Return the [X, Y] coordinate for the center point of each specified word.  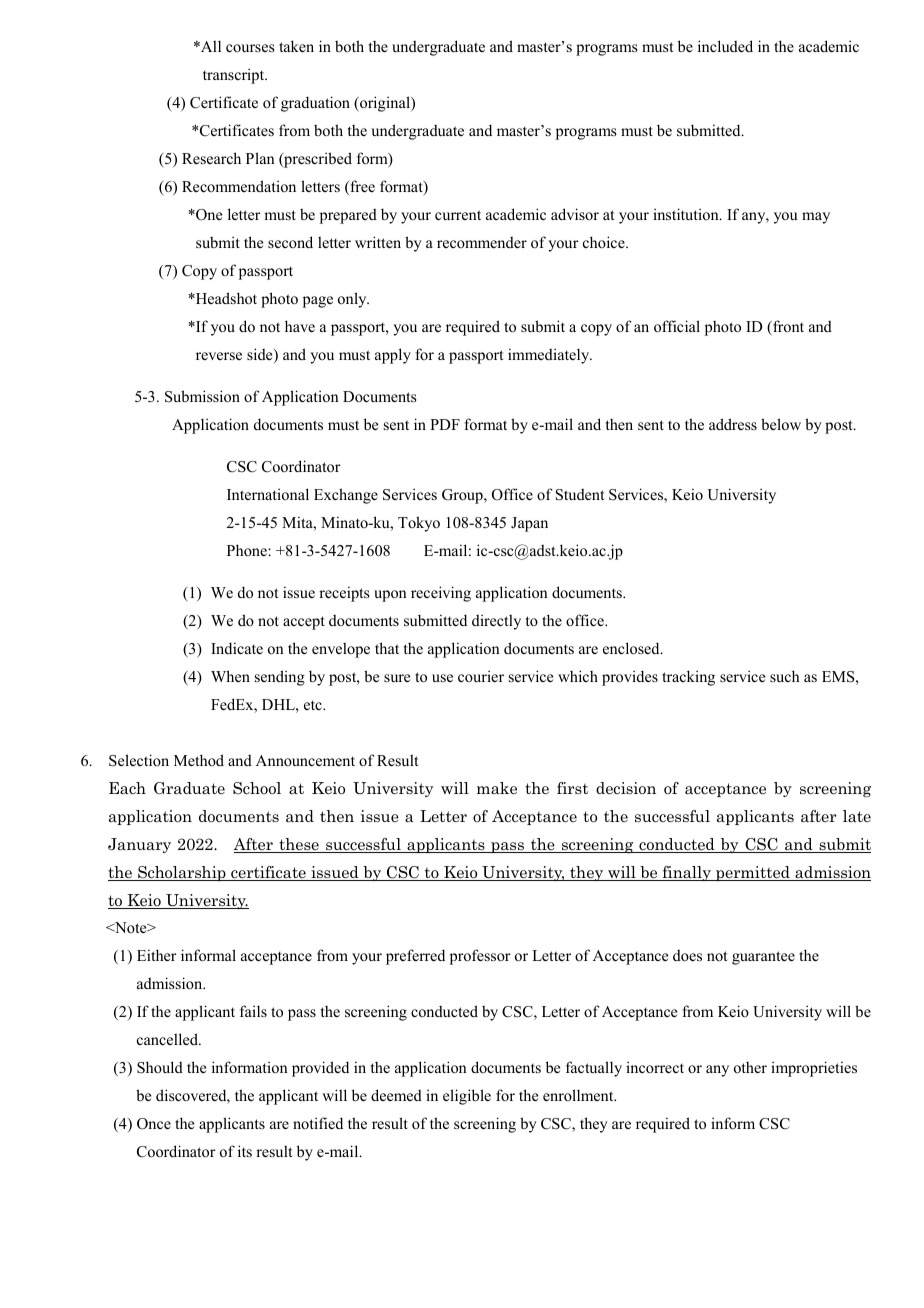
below [781, 424]
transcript [235, 76]
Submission [202, 396]
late [857, 816]
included [725, 46]
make [497, 788]
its [245, 1151]
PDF [445, 424]
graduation [315, 104]
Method [199, 760]
